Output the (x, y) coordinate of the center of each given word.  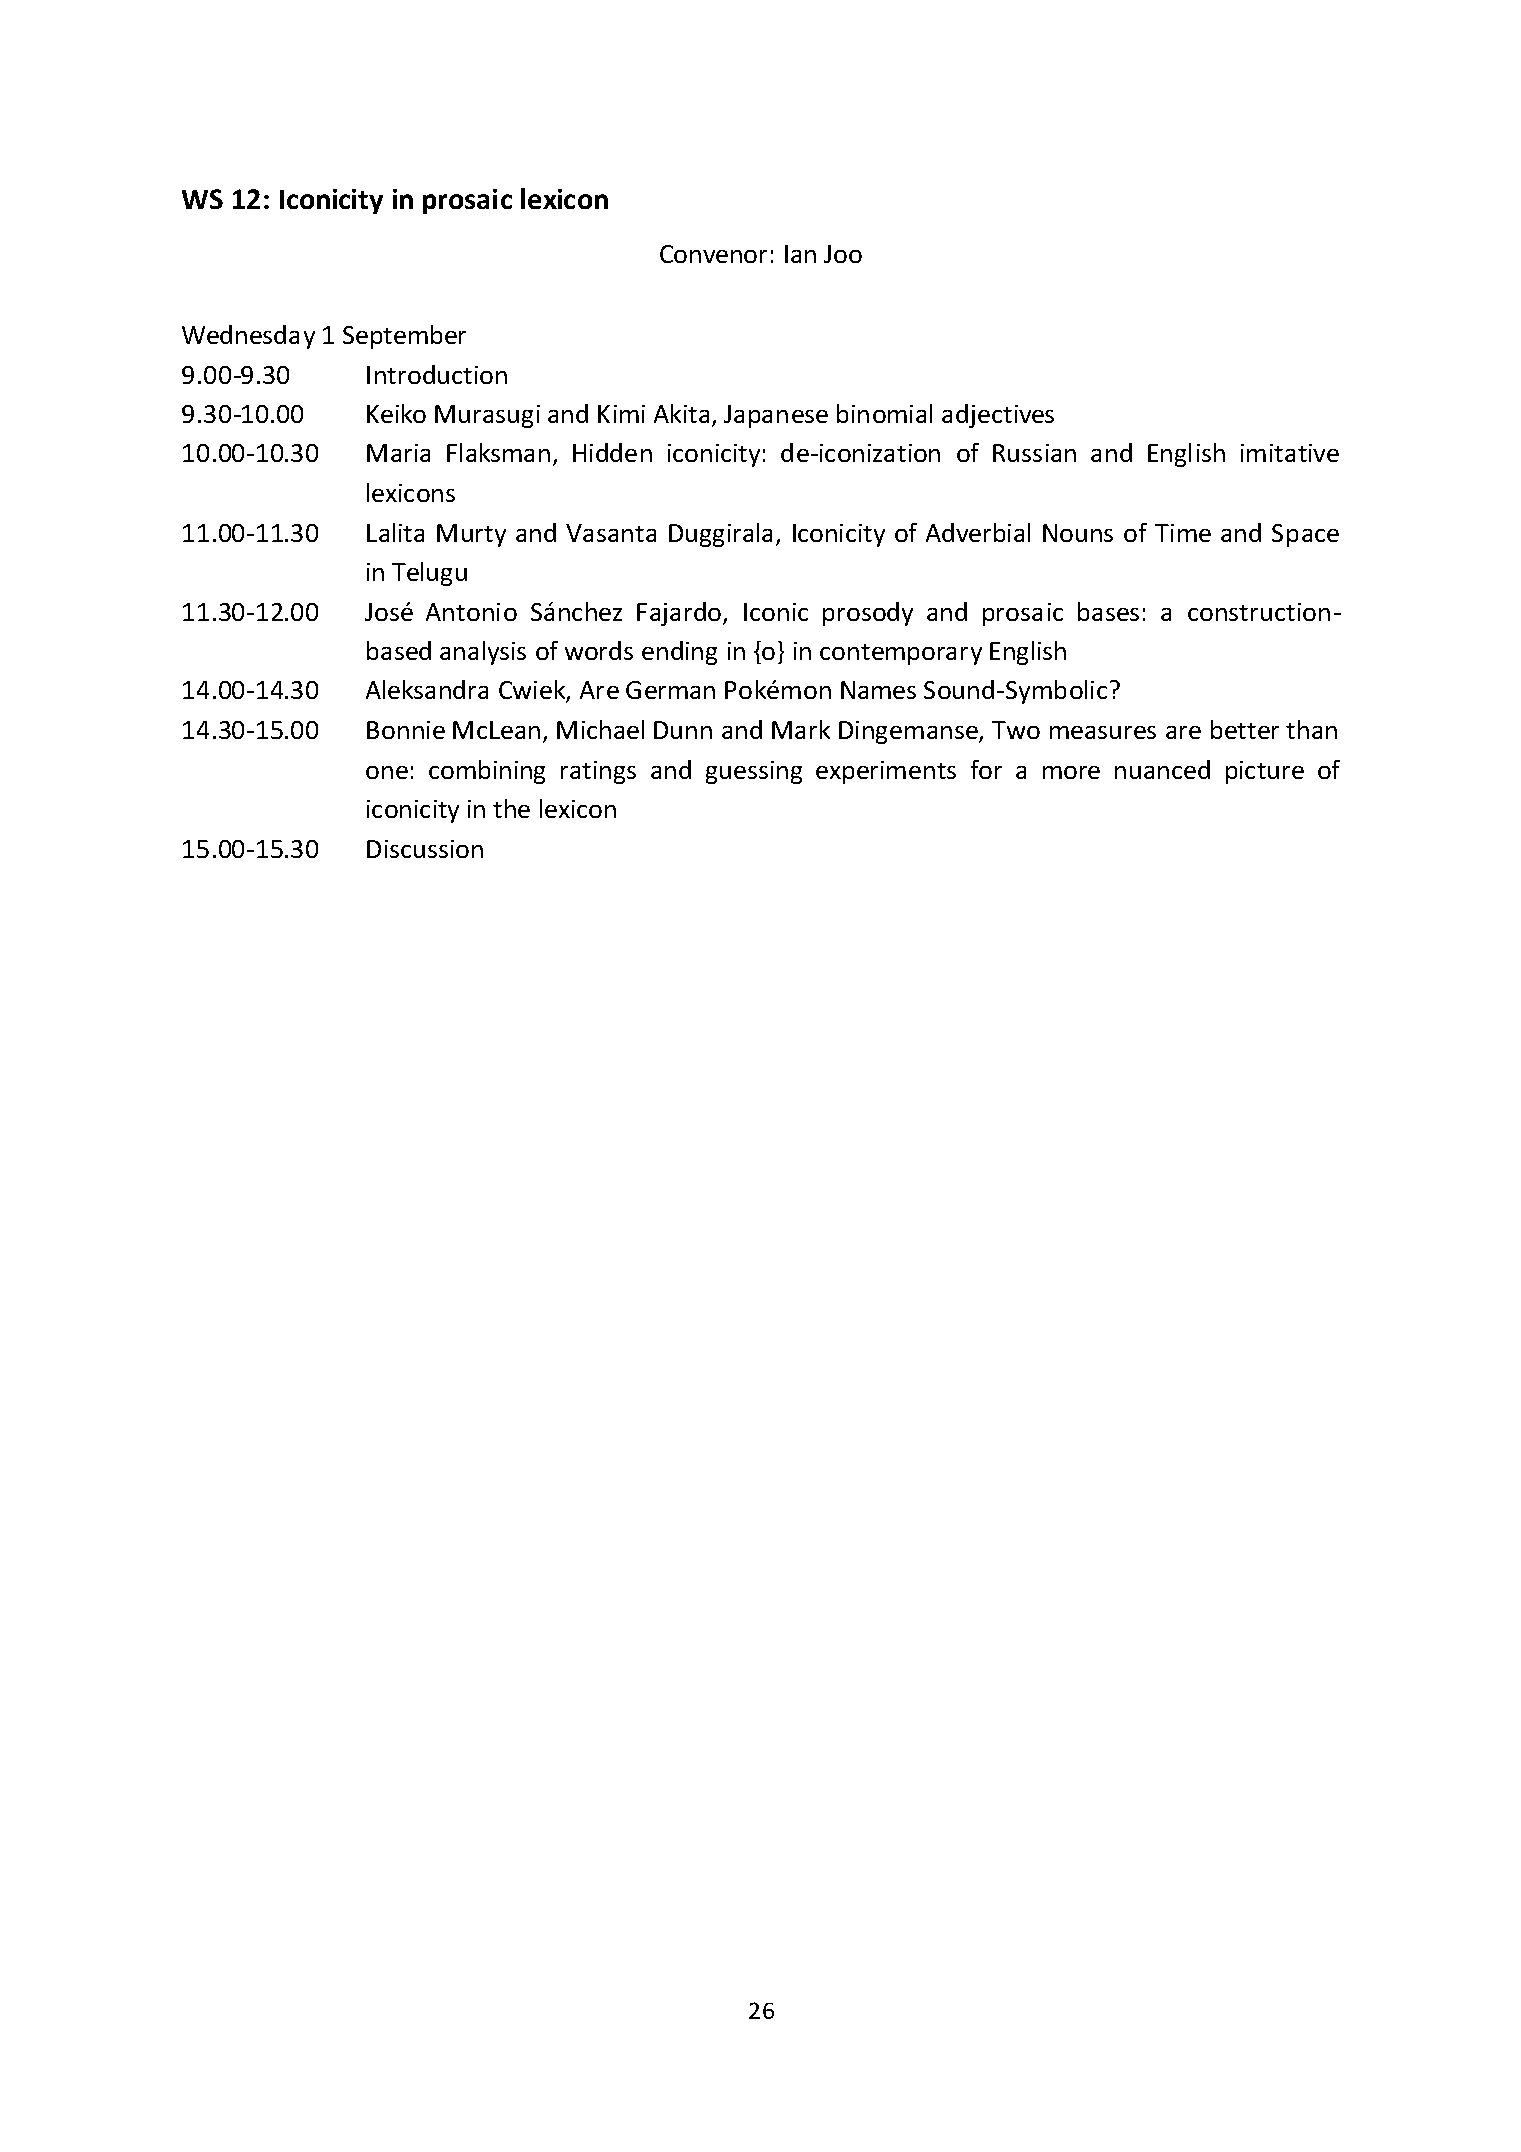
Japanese (776, 416)
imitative (1290, 453)
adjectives (998, 416)
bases (1108, 611)
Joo (843, 254)
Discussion (425, 849)
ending (679, 653)
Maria (398, 453)
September (404, 337)
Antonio (471, 612)
